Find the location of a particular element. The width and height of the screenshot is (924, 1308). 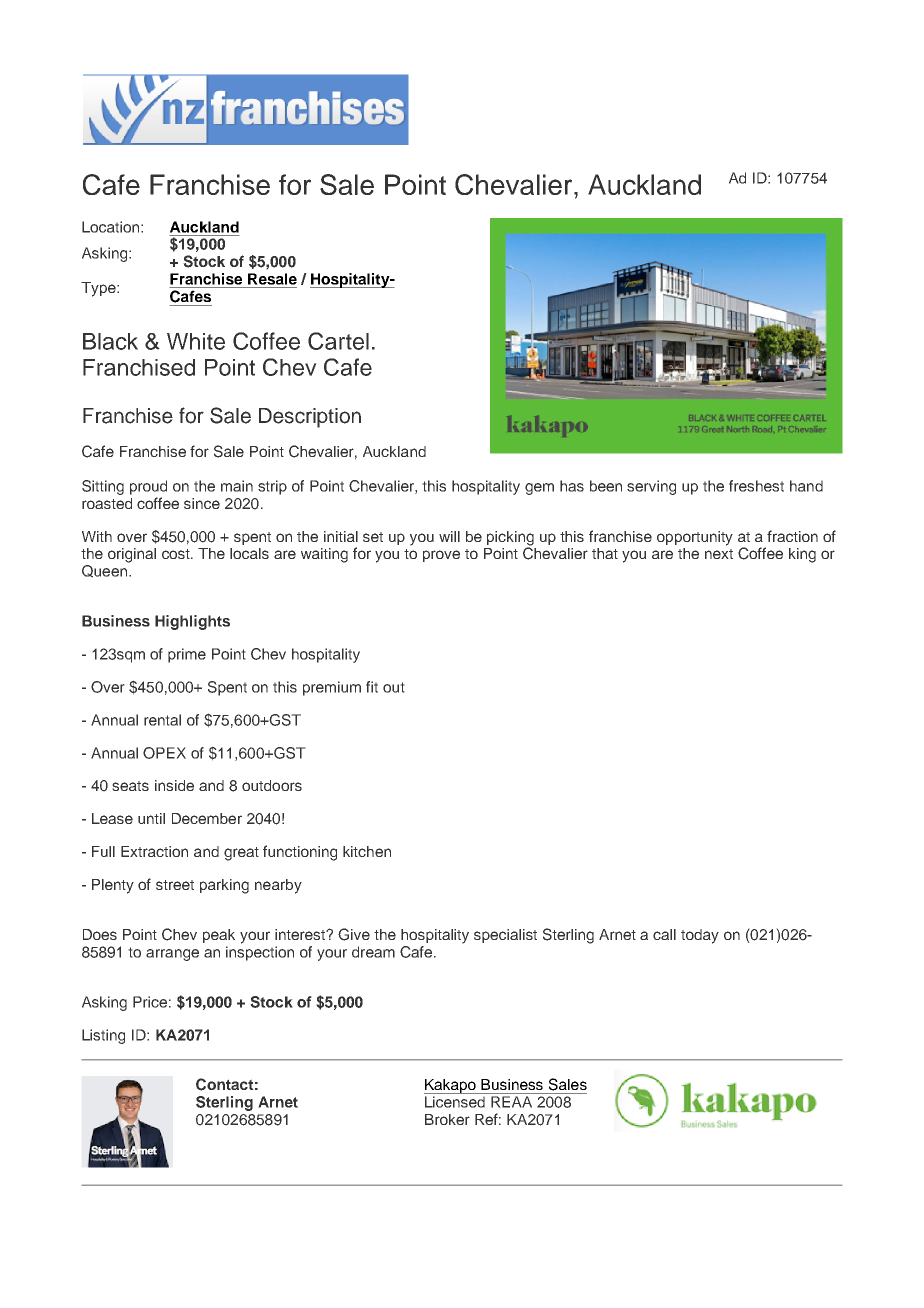

Listing is located at coordinates (103, 1036).
